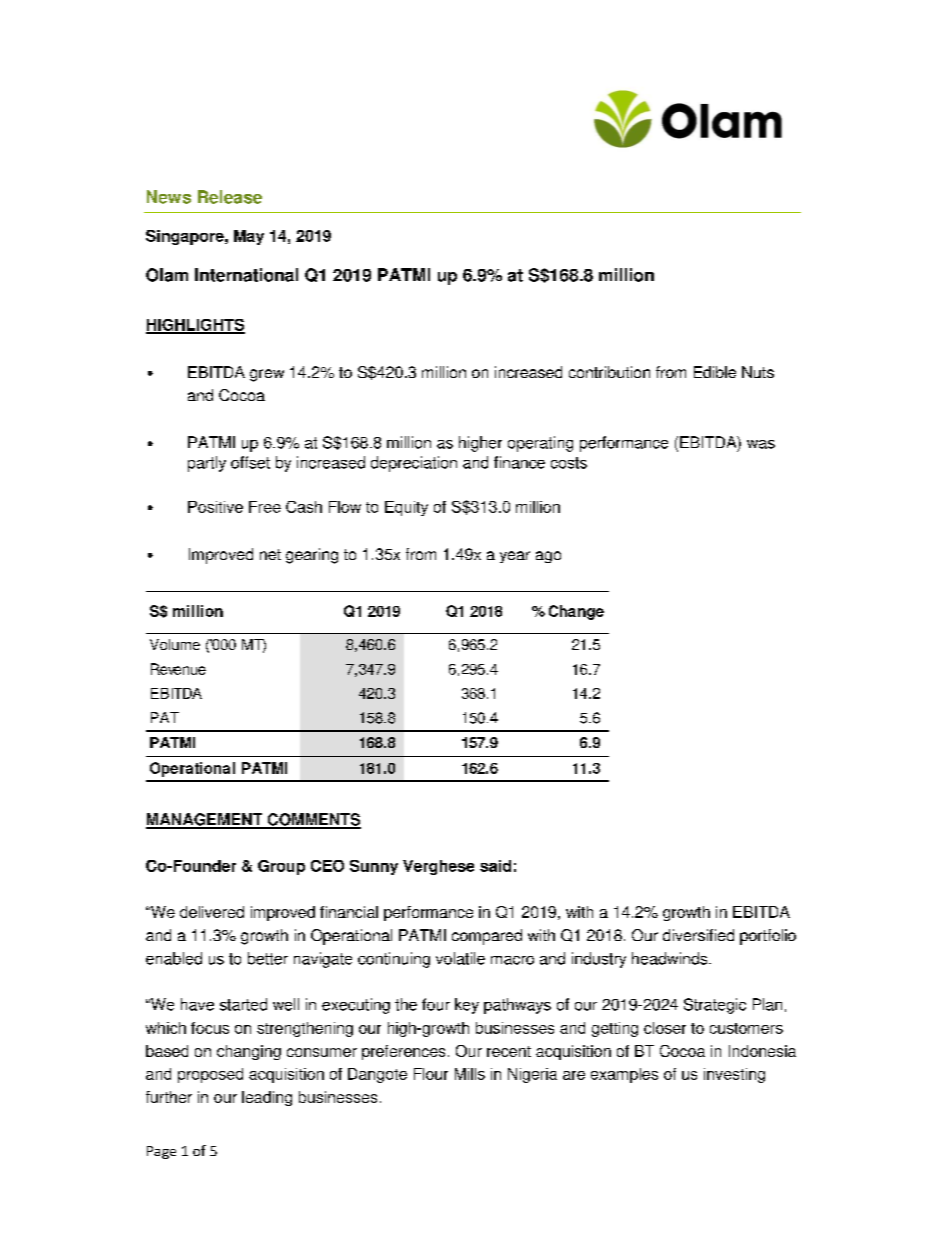 The height and width of the page is (1233, 952). I want to click on Edible, so click(715, 372).
